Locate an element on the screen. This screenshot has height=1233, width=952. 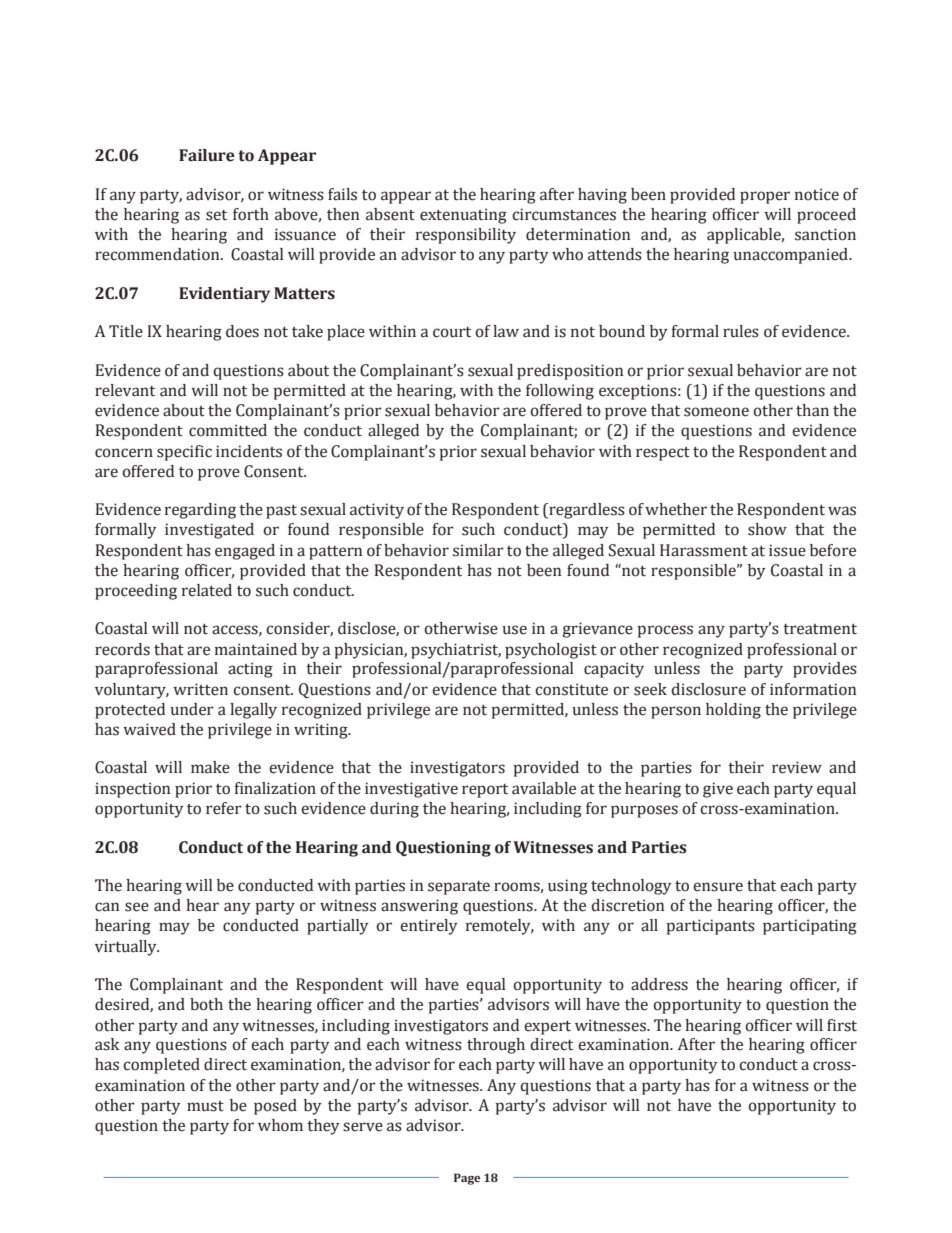
Page is located at coordinates (467, 1179).
